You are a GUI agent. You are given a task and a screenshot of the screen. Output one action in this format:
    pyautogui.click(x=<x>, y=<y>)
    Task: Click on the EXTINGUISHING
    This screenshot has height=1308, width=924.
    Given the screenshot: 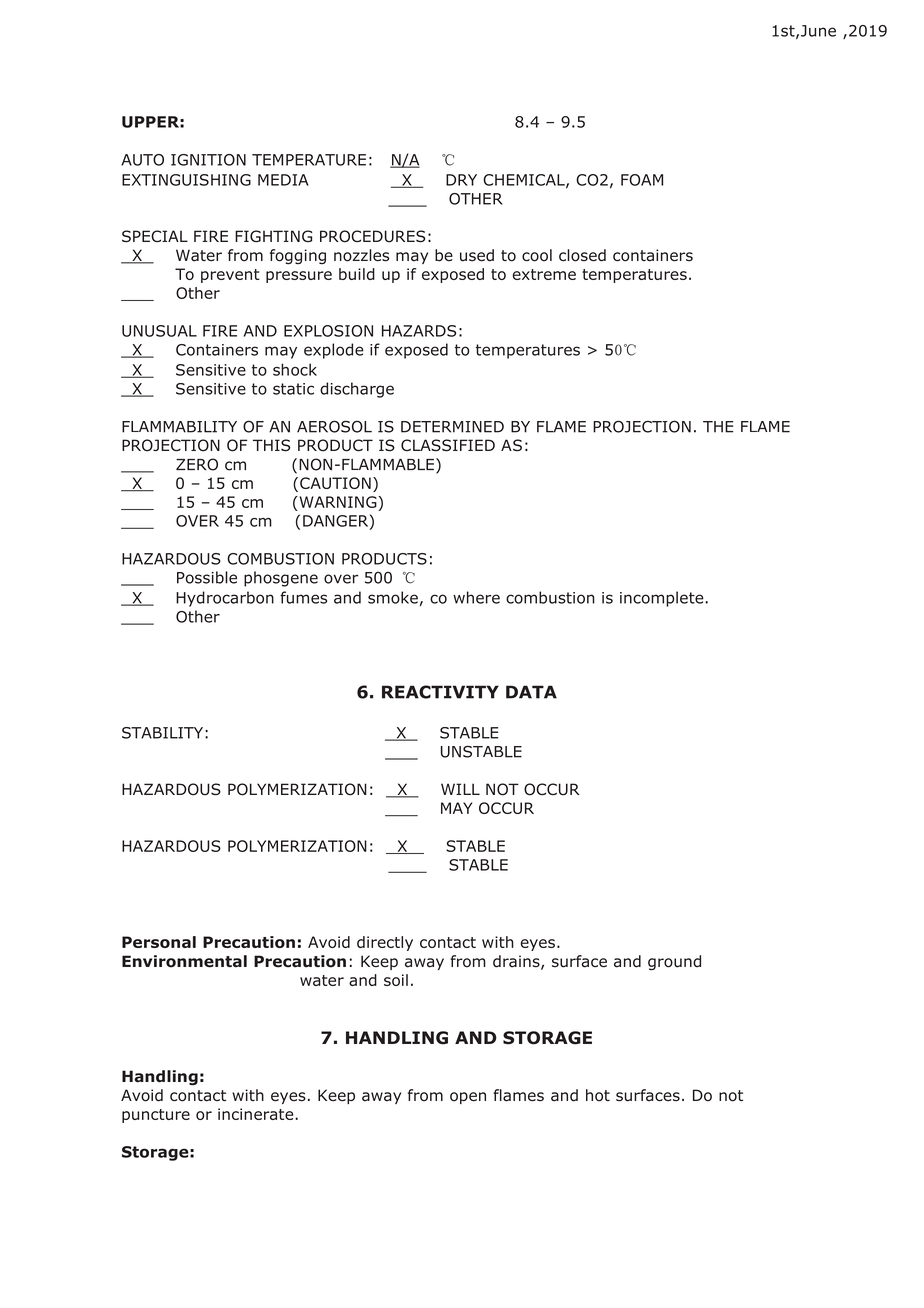 What is the action you would take?
    pyautogui.click(x=186, y=180)
